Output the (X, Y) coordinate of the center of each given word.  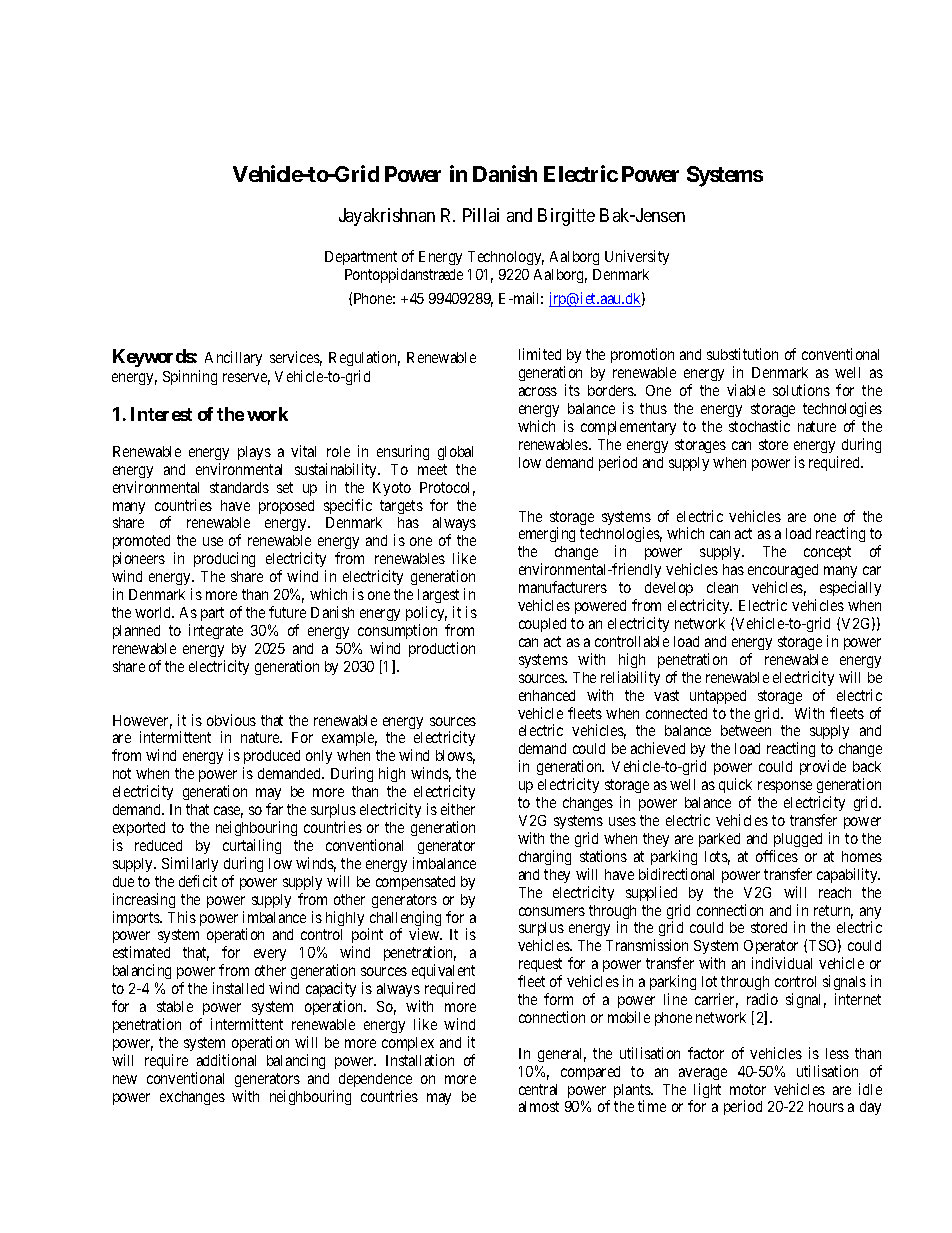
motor (748, 1089)
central (538, 1089)
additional (226, 1060)
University (637, 257)
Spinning (190, 377)
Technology (506, 258)
